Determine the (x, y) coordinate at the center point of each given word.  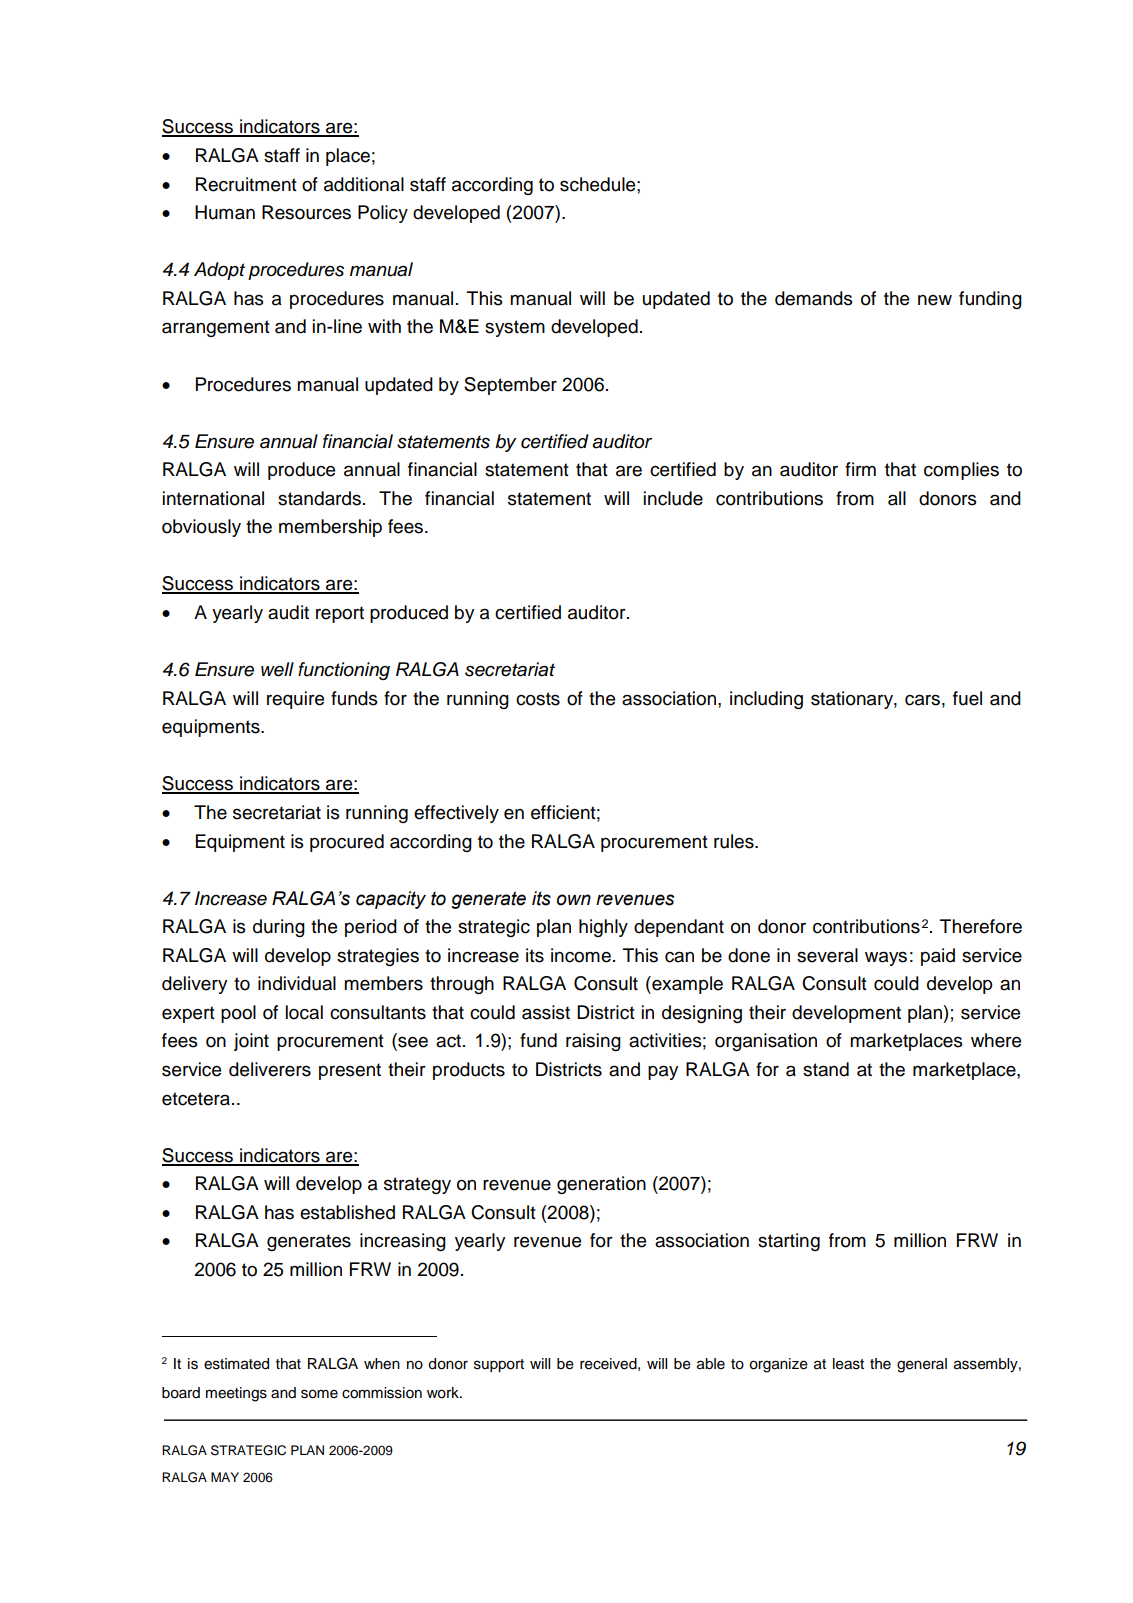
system (515, 328)
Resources (306, 212)
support (499, 1365)
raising (593, 1042)
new (935, 300)
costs (538, 699)
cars (922, 700)
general (922, 1365)
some (319, 1394)
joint (251, 1042)
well (277, 669)
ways (886, 958)
